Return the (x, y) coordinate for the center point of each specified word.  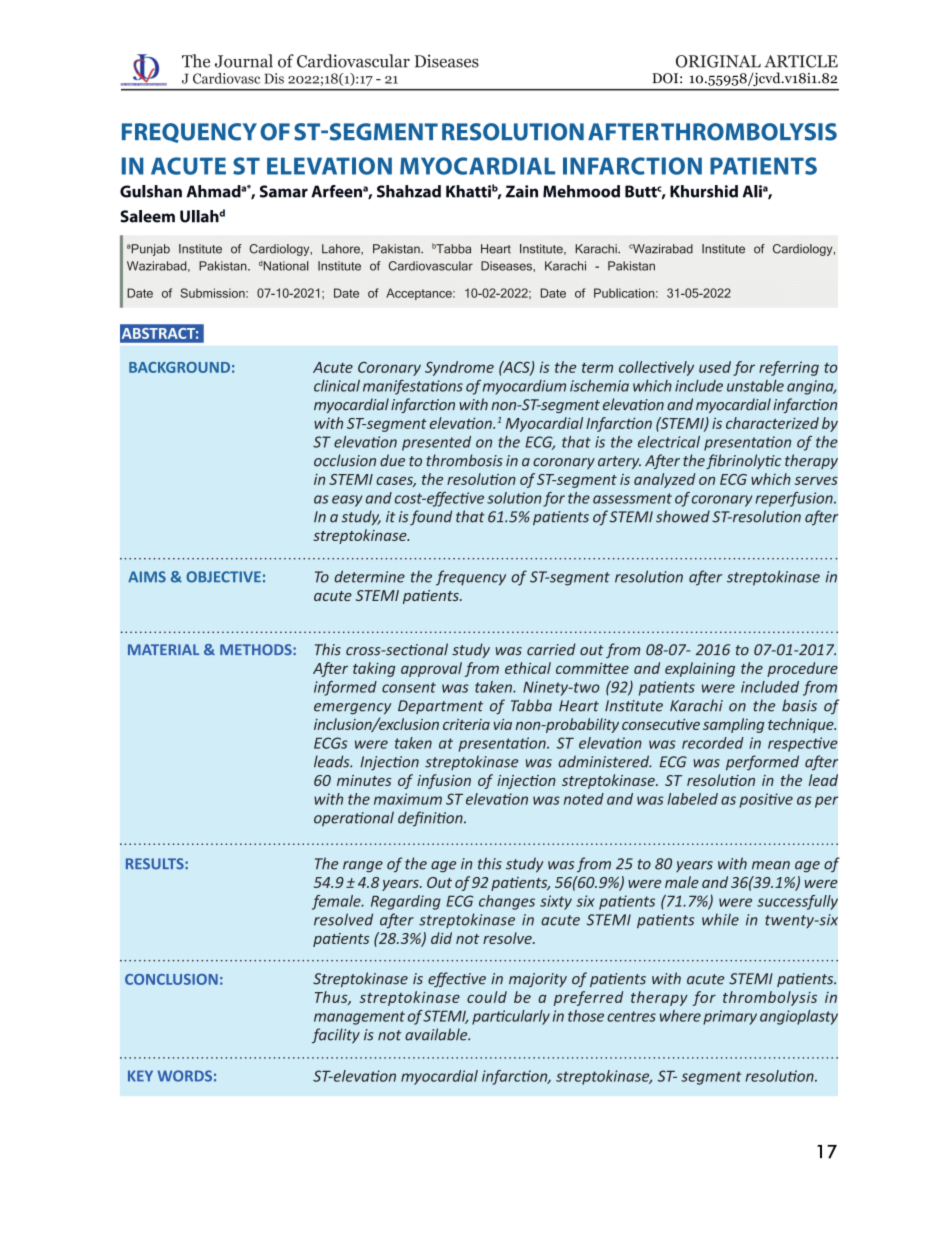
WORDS (185, 1076)
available (437, 1034)
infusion (444, 781)
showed (683, 516)
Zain (522, 191)
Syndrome (459, 368)
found (431, 517)
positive (766, 800)
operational (354, 819)
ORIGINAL (718, 61)
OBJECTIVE (223, 577)
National (286, 266)
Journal (244, 61)
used (715, 367)
